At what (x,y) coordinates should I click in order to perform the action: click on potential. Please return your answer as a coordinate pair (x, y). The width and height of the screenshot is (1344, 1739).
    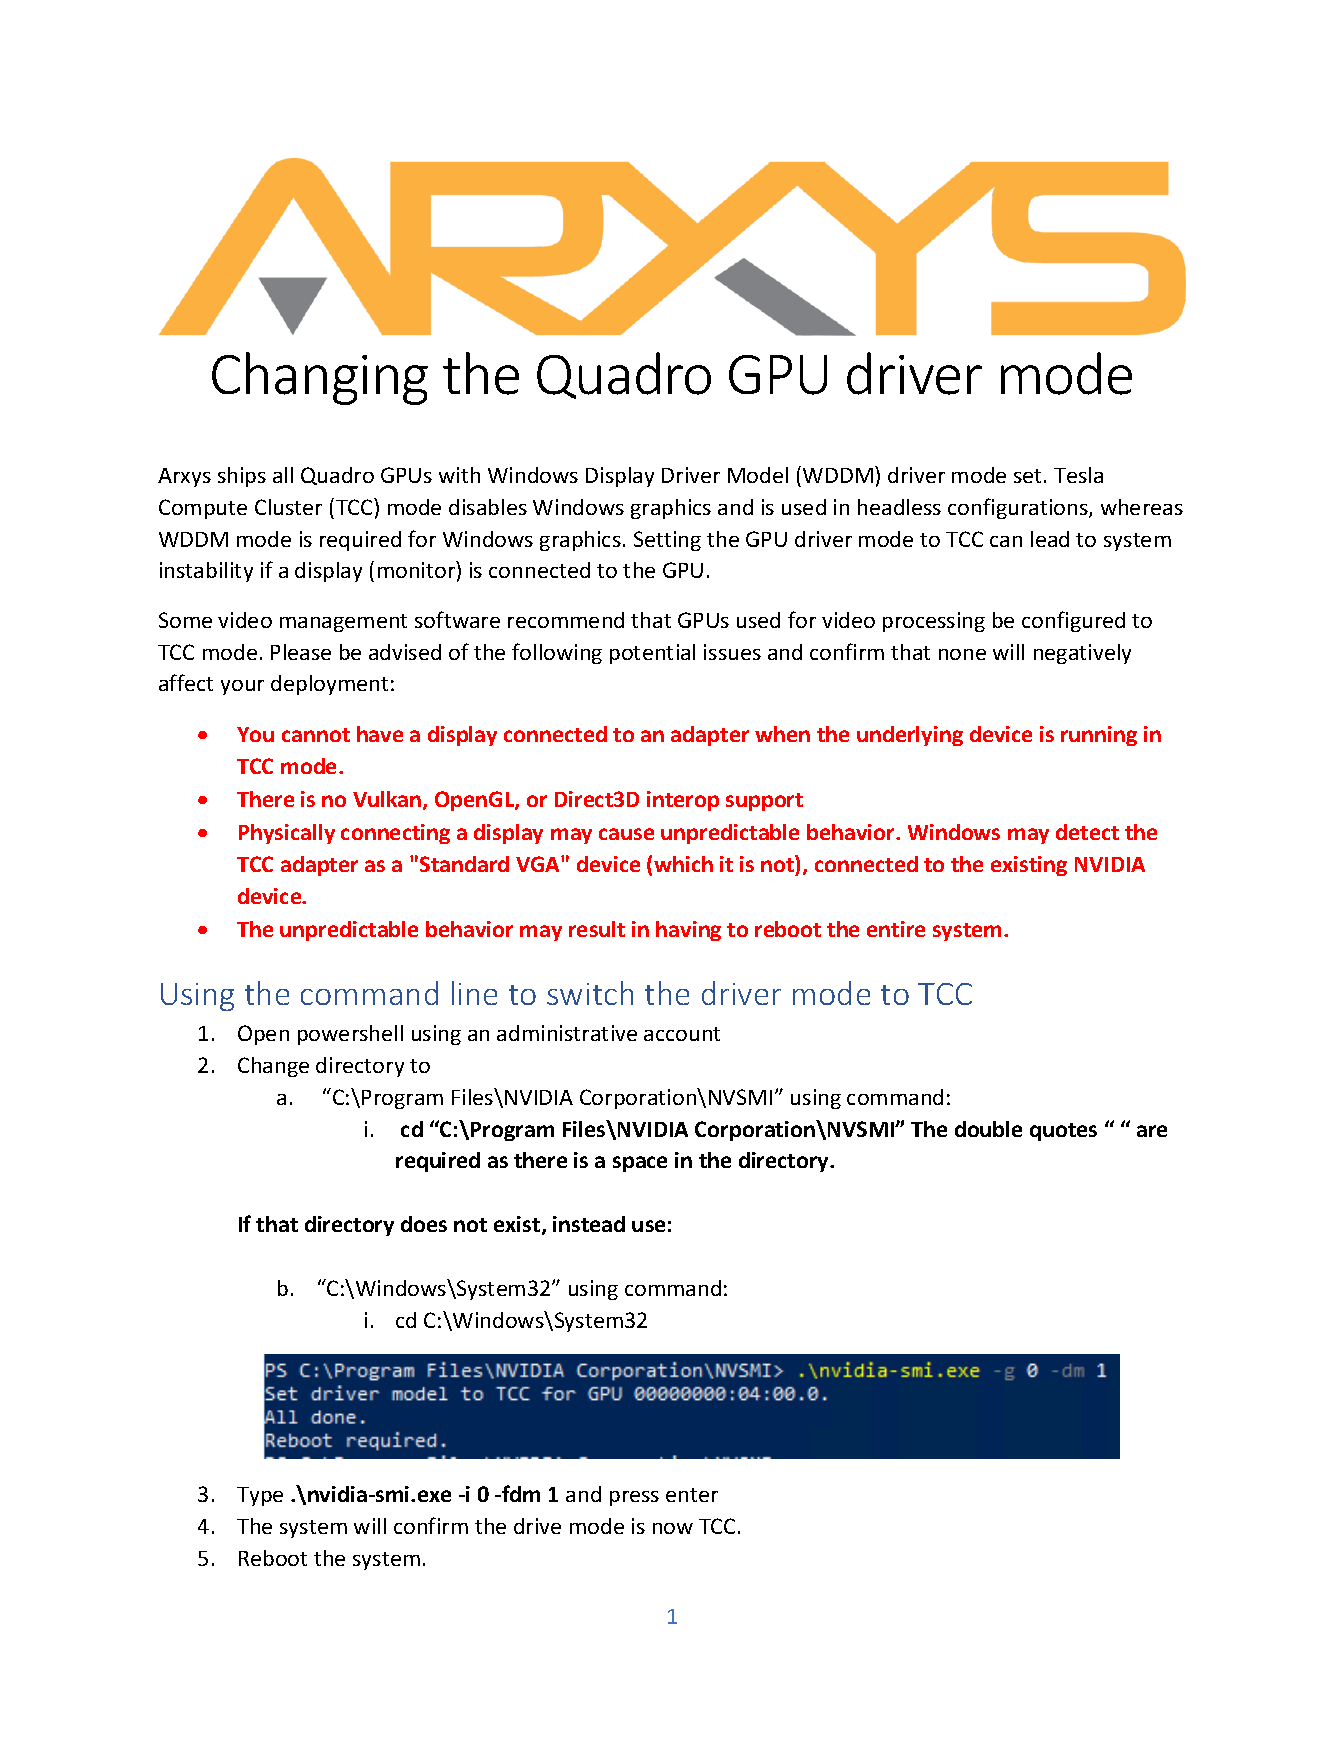
    Looking at the image, I should click on (652, 654).
